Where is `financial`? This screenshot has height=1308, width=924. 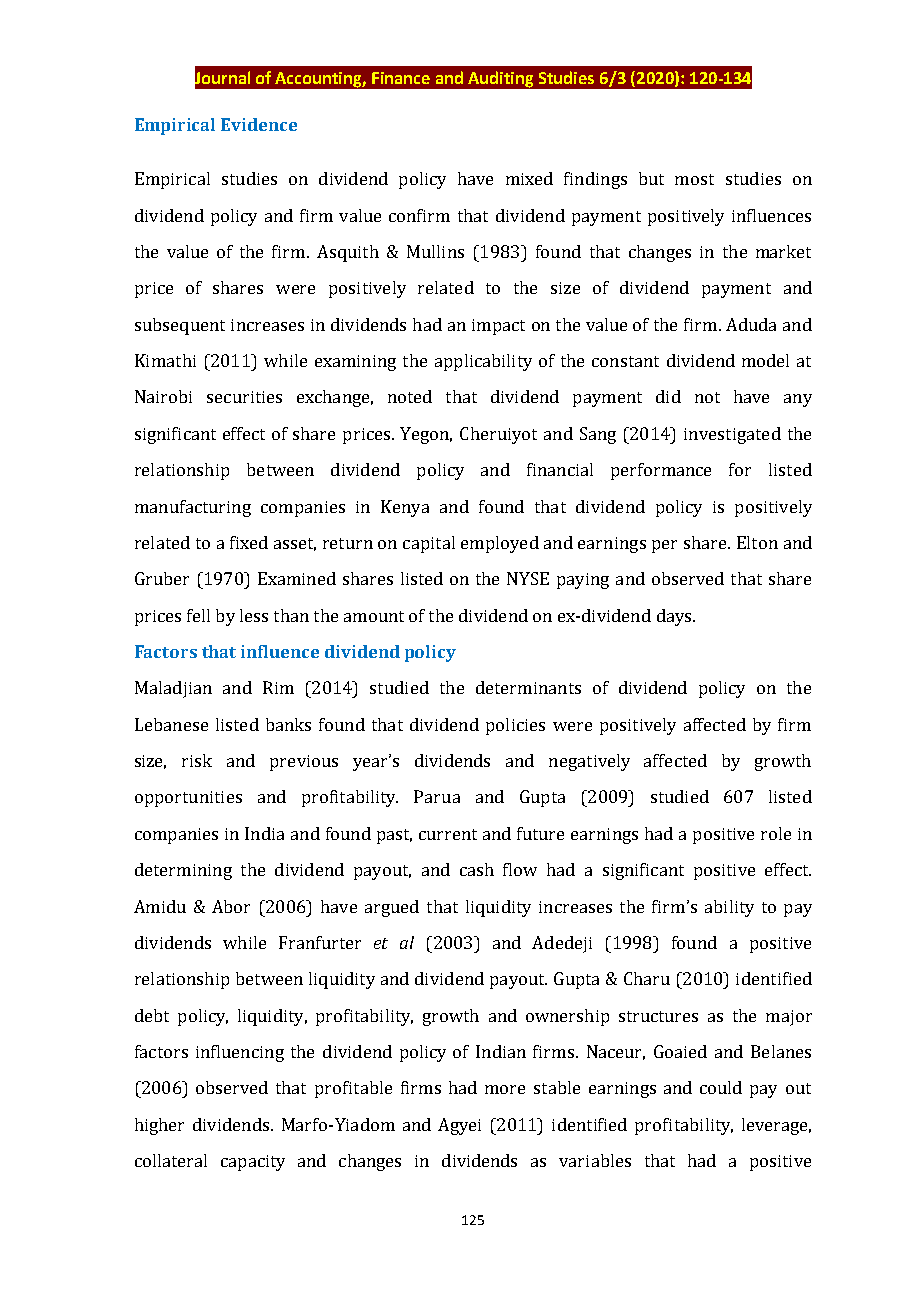
financial is located at coordinates (560, 469).
